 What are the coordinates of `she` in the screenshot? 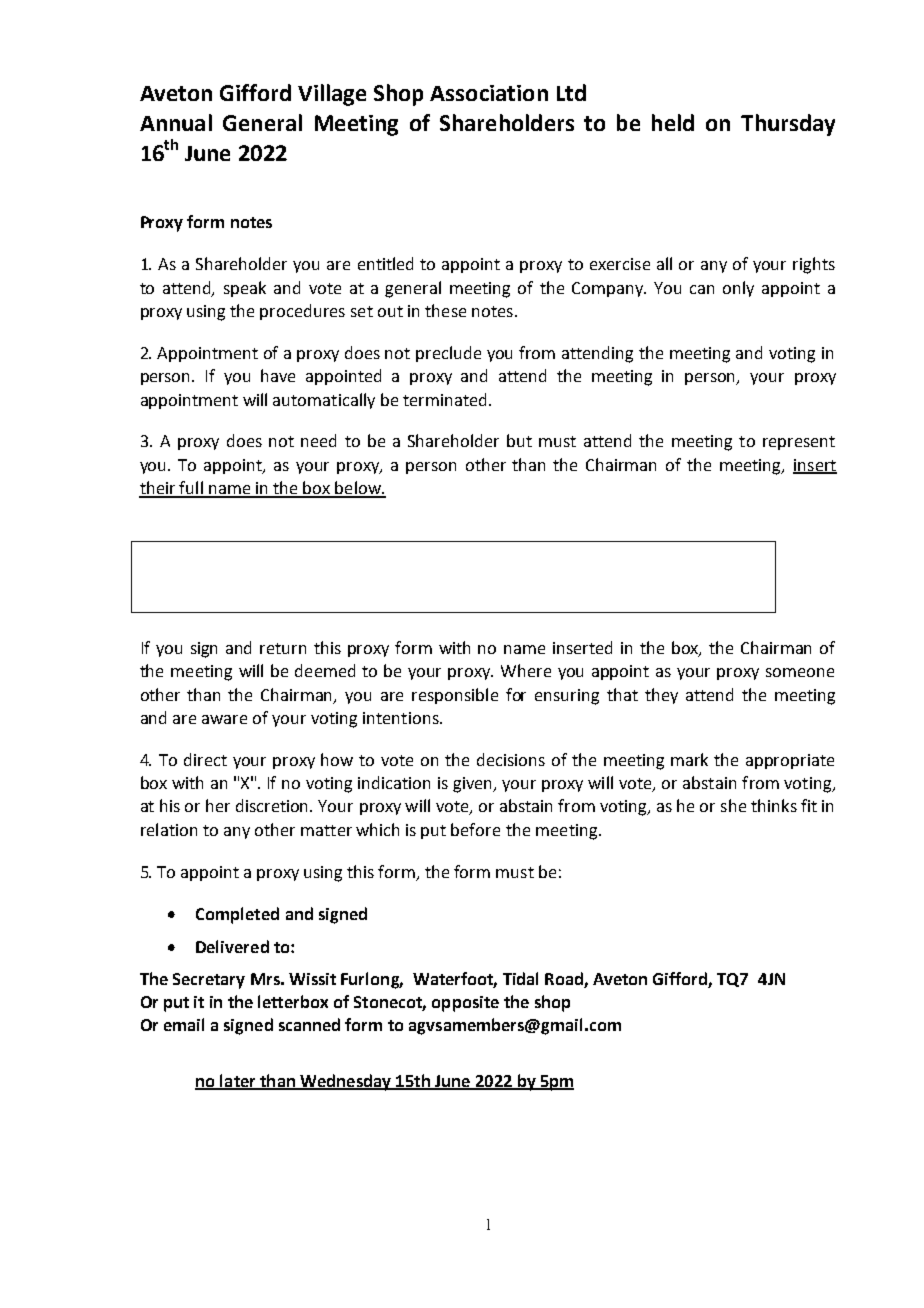 It's located at (733, 805).
